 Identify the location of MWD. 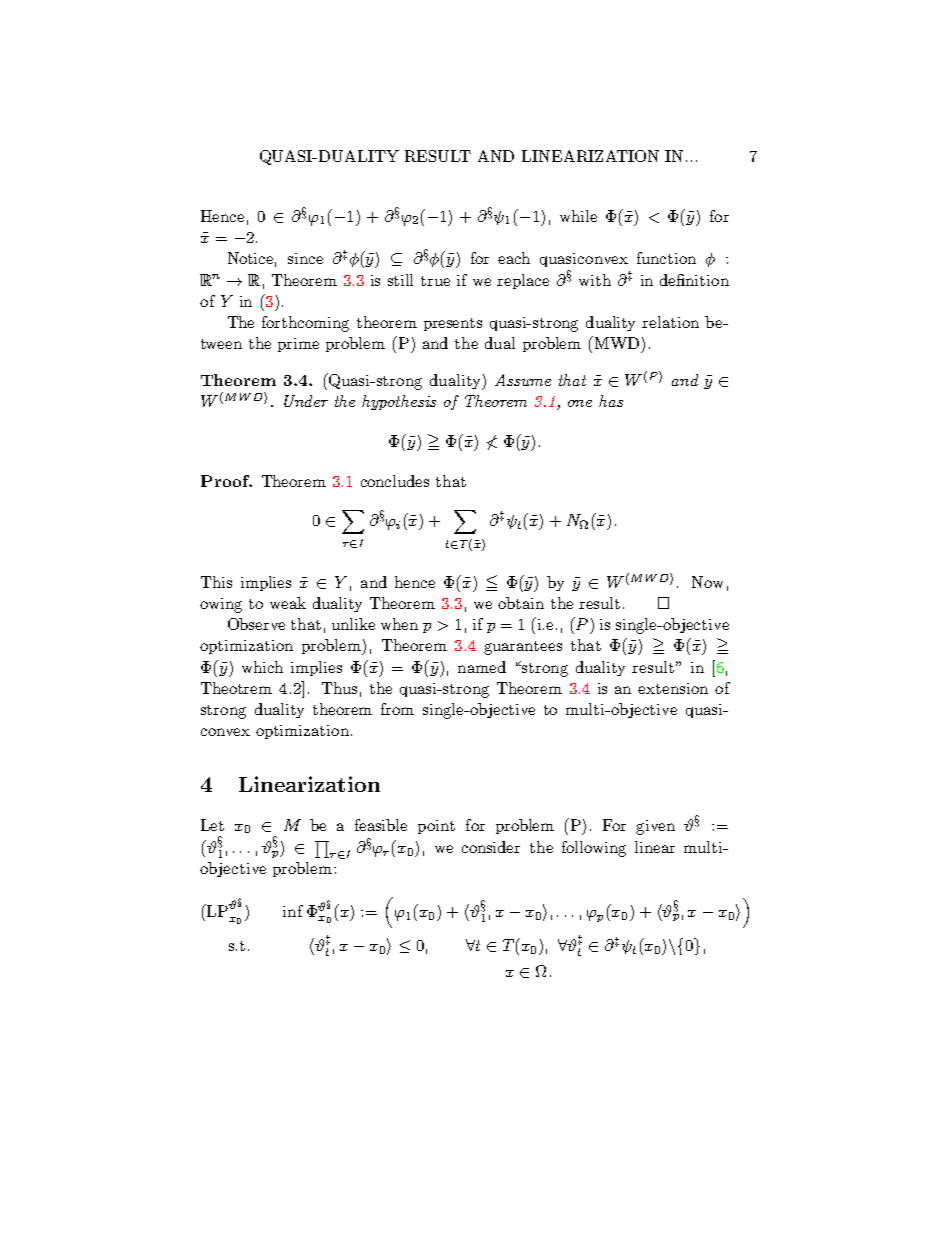
(615, 342).
